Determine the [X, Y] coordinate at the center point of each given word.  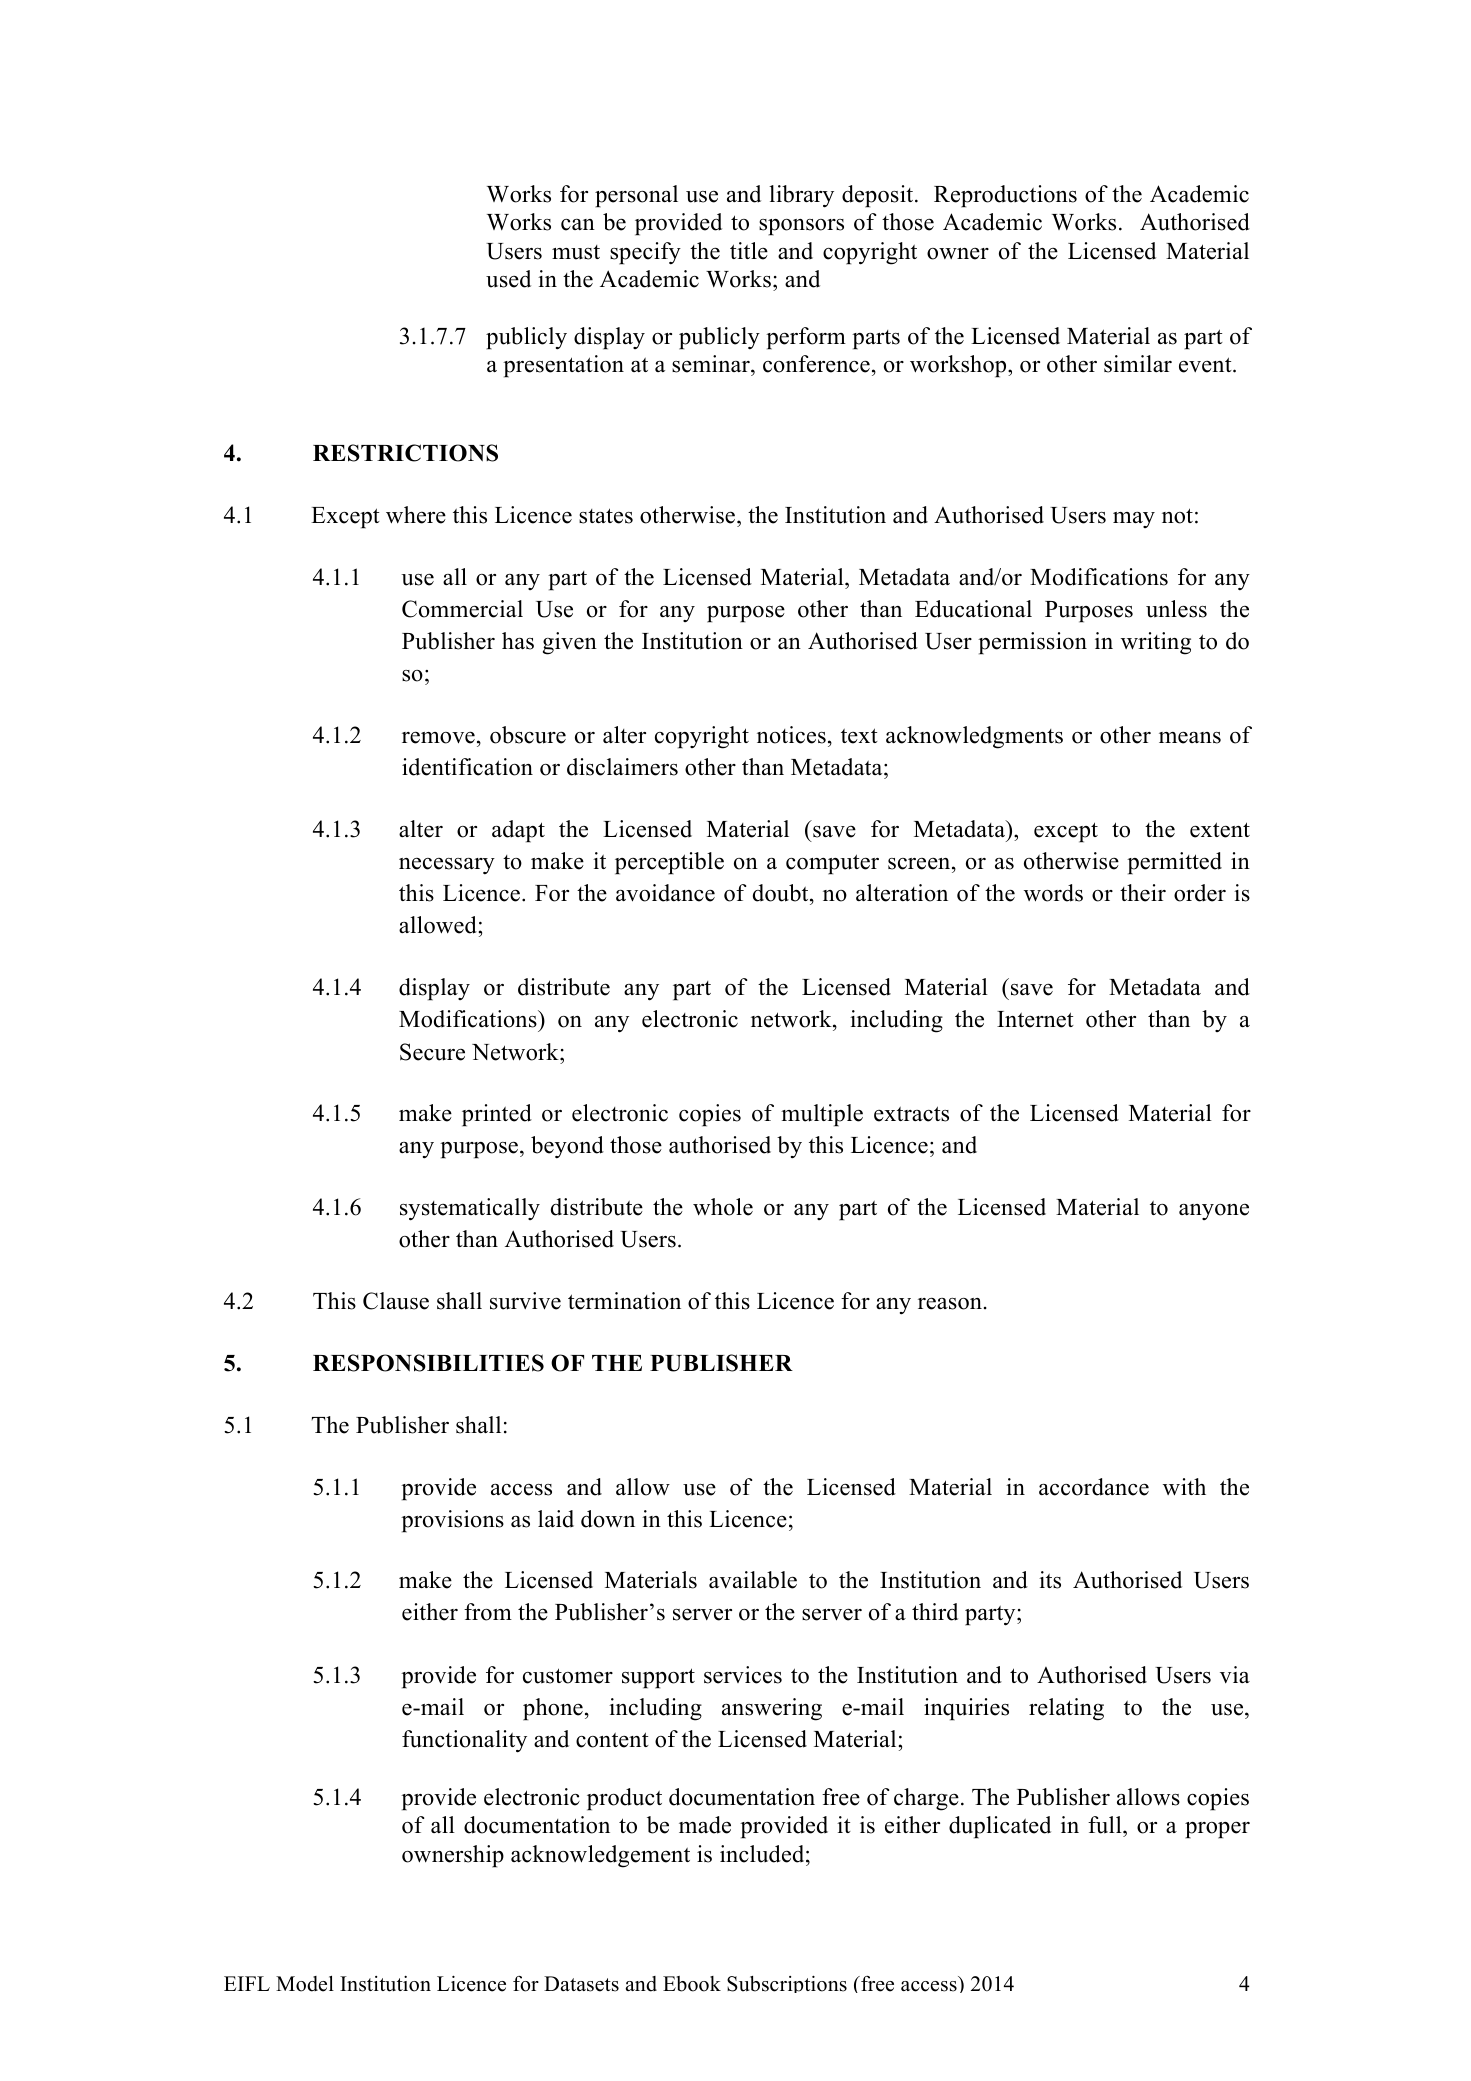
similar [1138, 364]
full [1106, 1826]
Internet [1035, 1019]
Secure [432, 1052]
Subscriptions [787, 1984]
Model [305, 1984]
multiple [822, 1115]
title [749, 251]
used [508, 279]
